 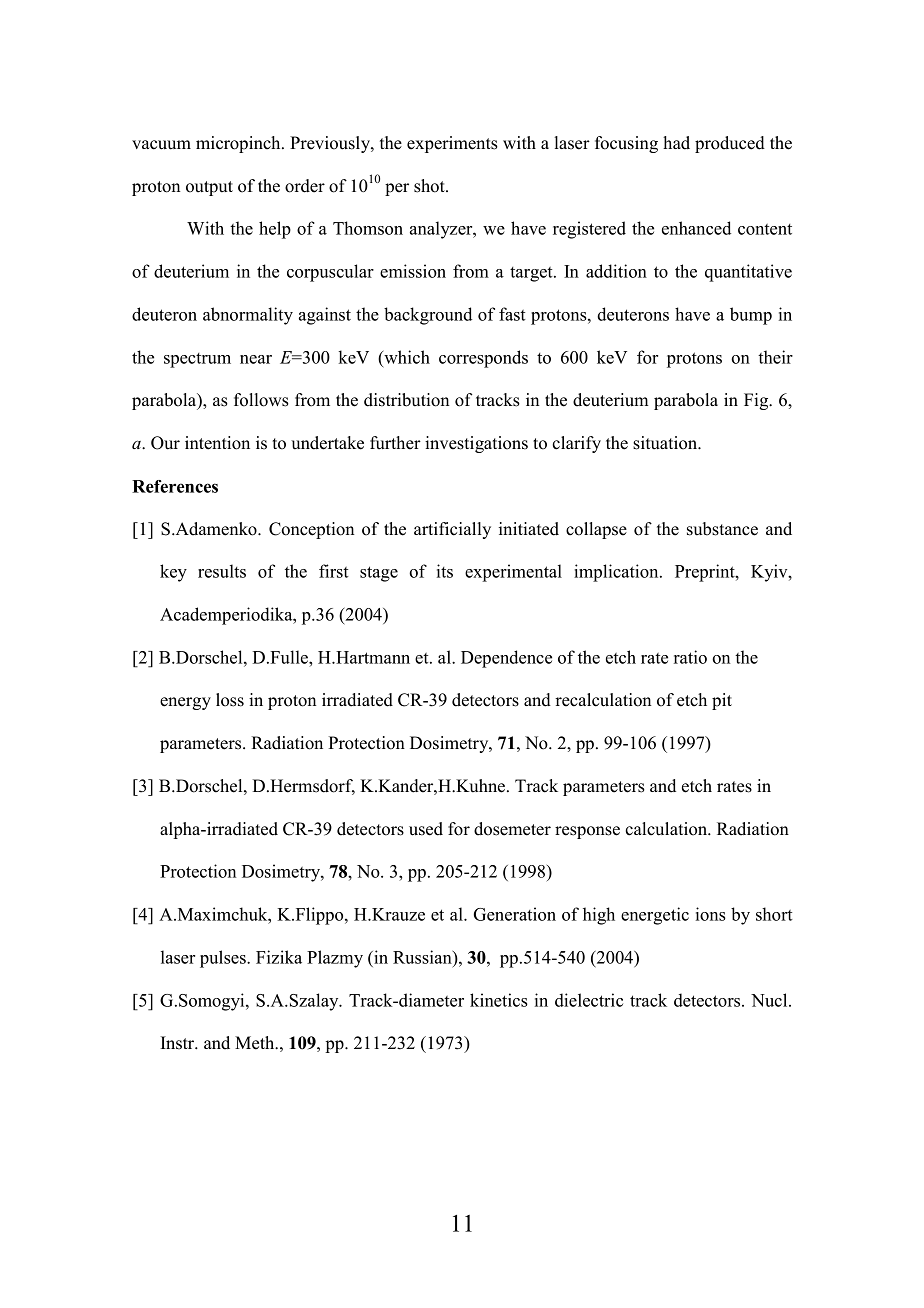 I want to click on kinetics, so click(x=499, y=1000).
